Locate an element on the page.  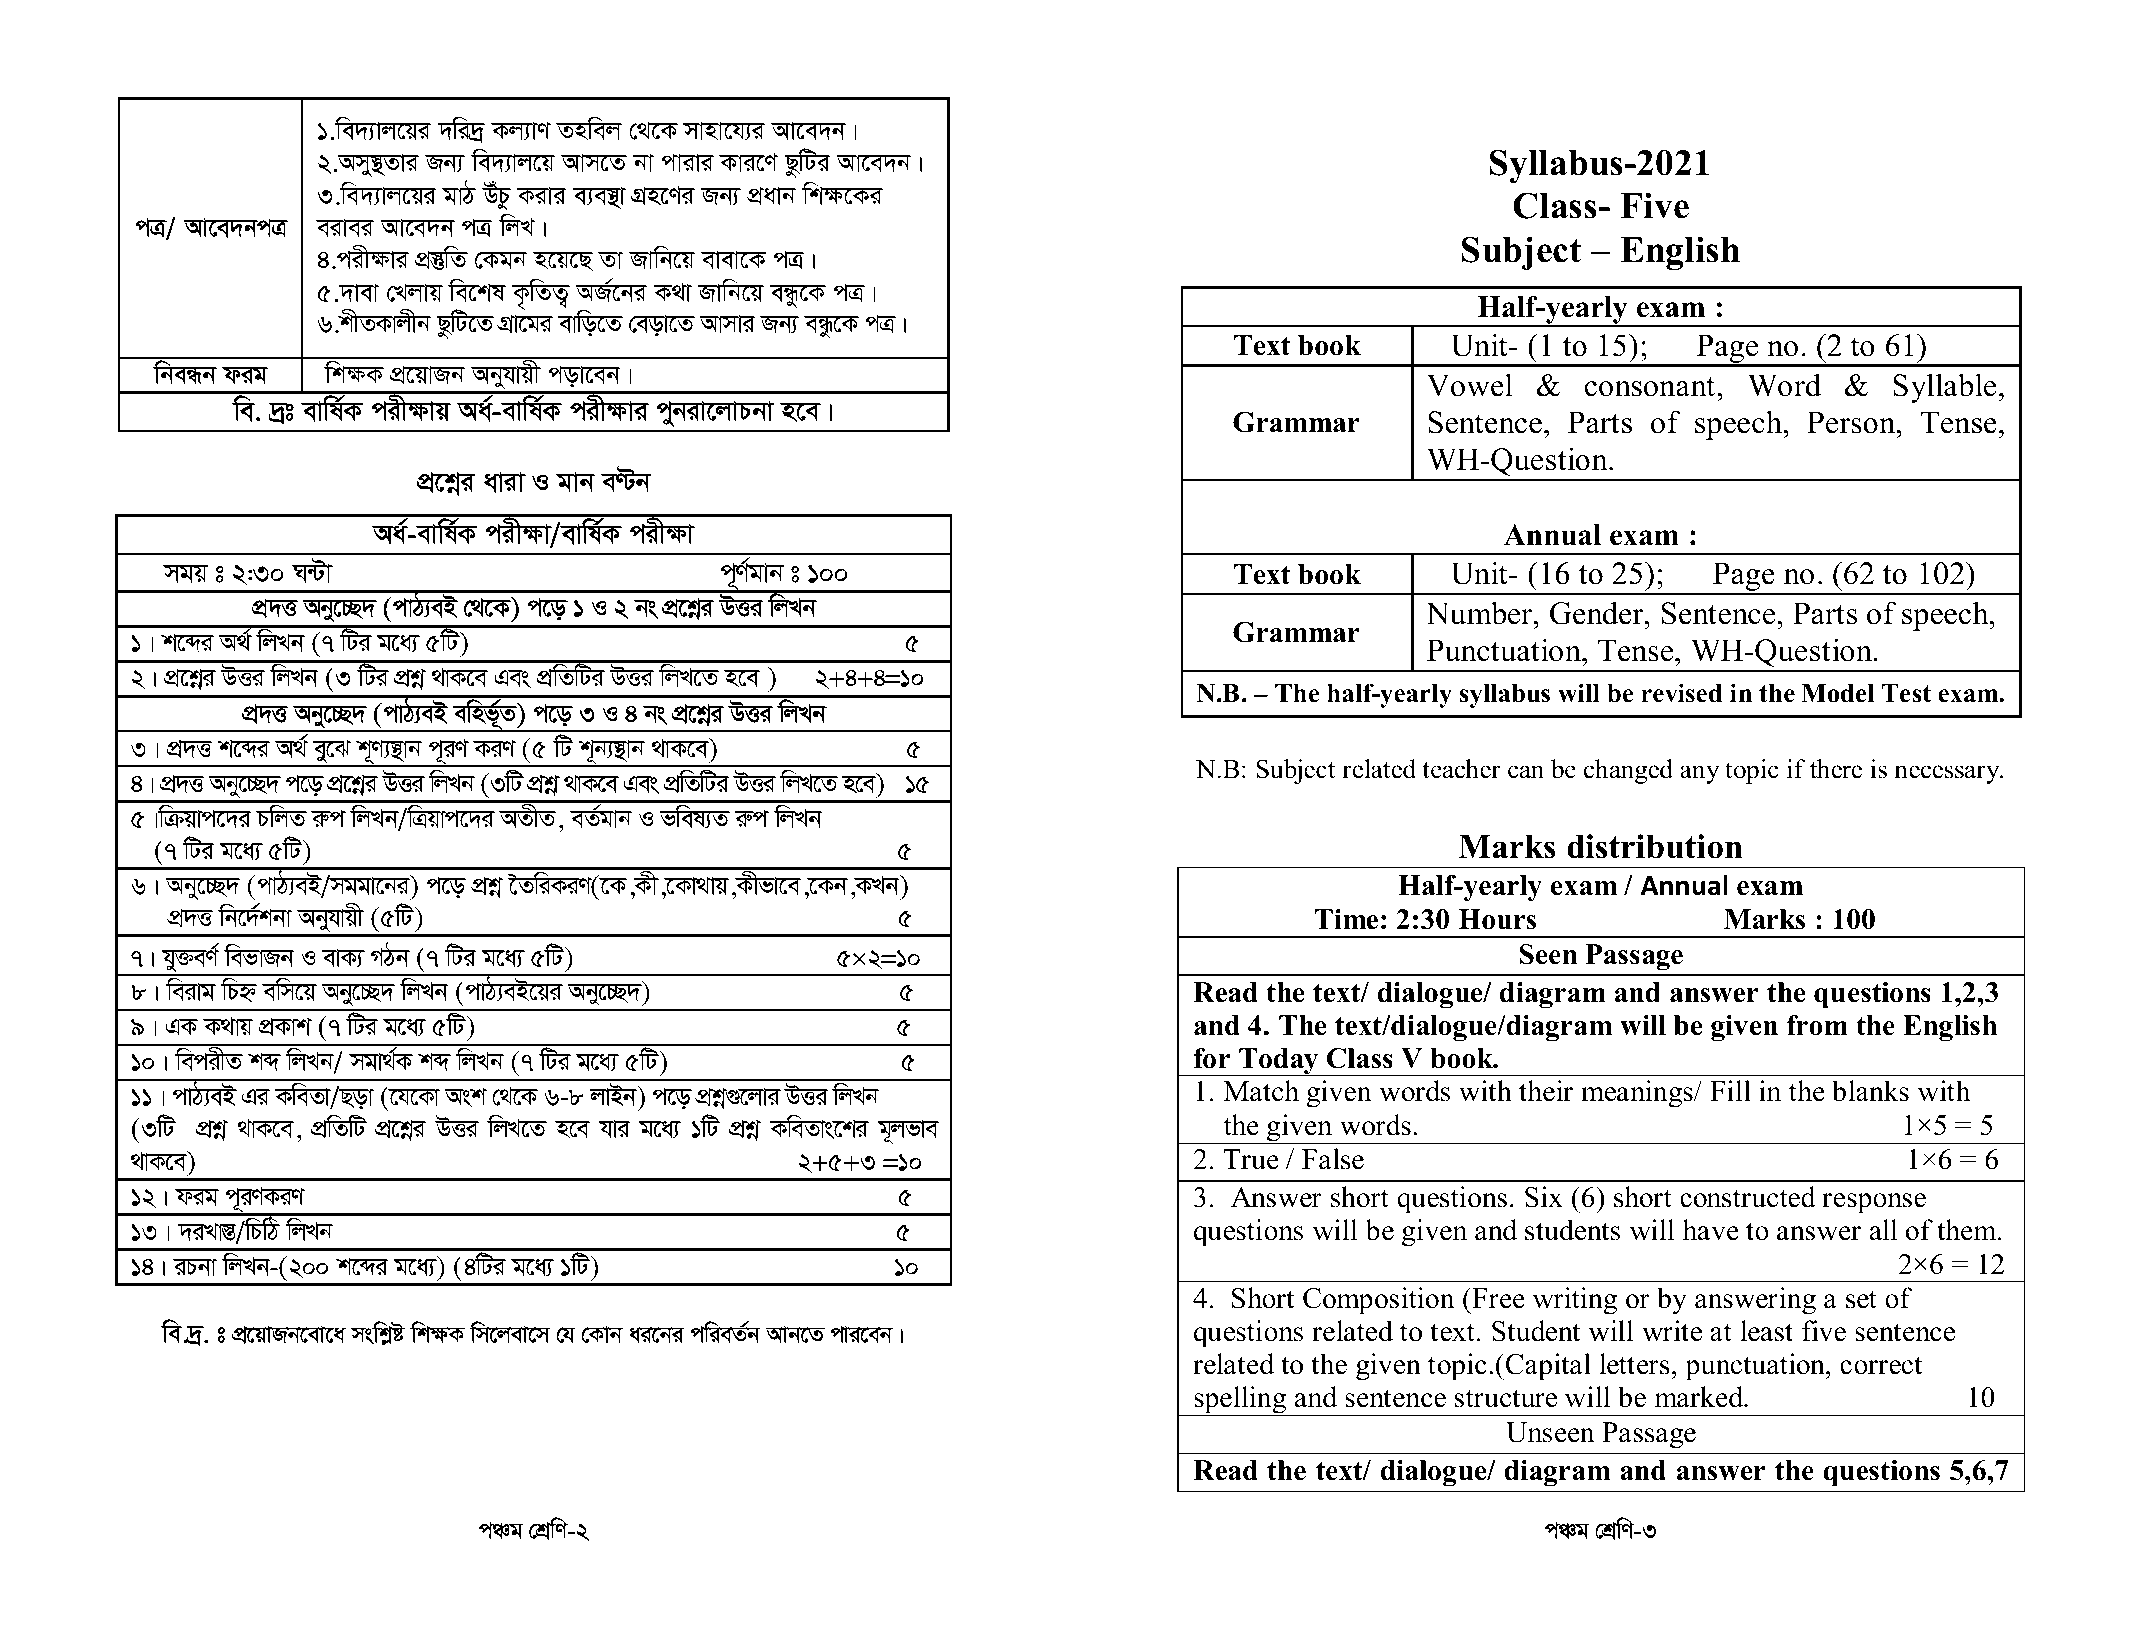
Vowel is located at coordinates (1470, 385).
